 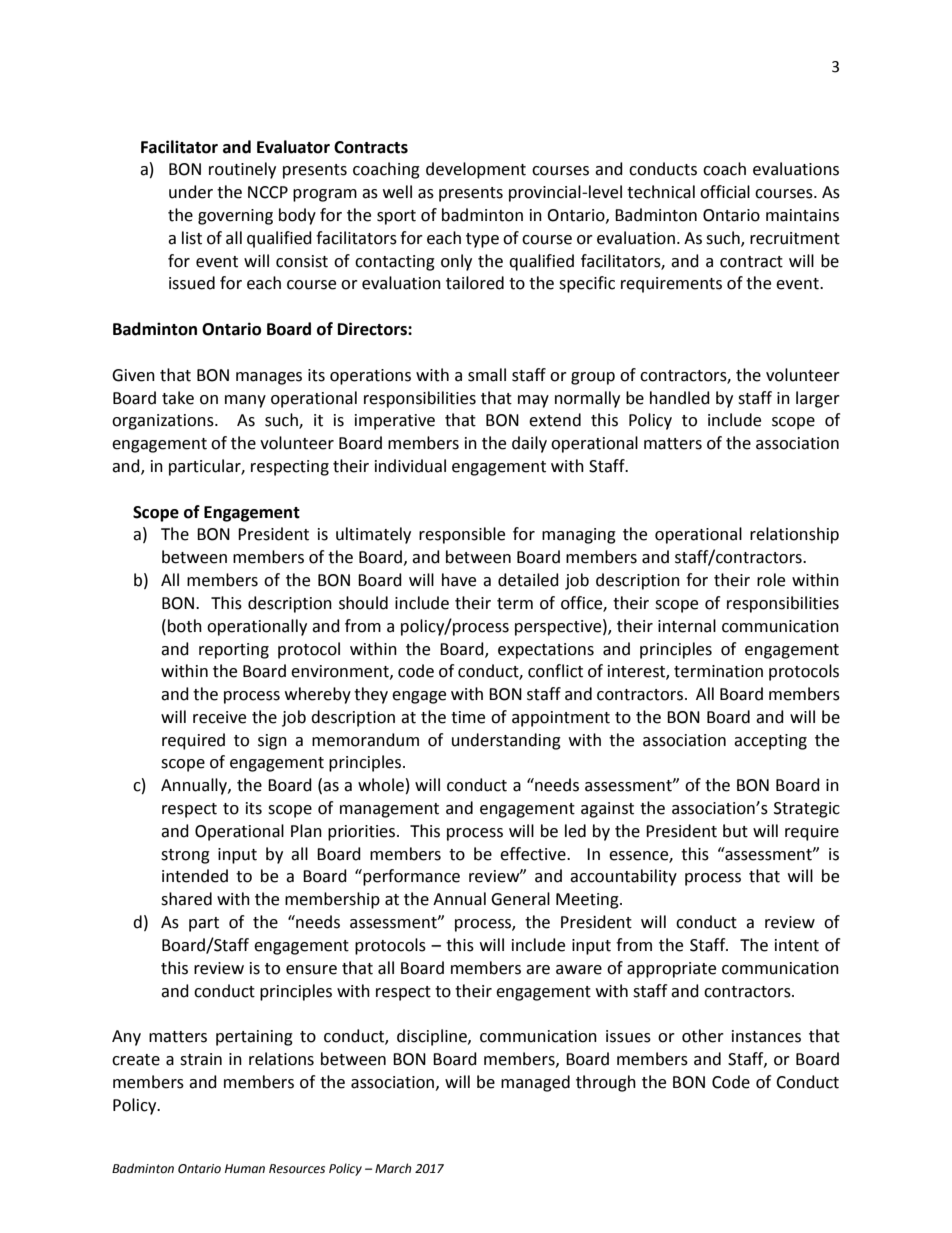 What do you see at coordinates (245, 1168) in the page?
I see `Human` at bounding box center [245, 1168].
